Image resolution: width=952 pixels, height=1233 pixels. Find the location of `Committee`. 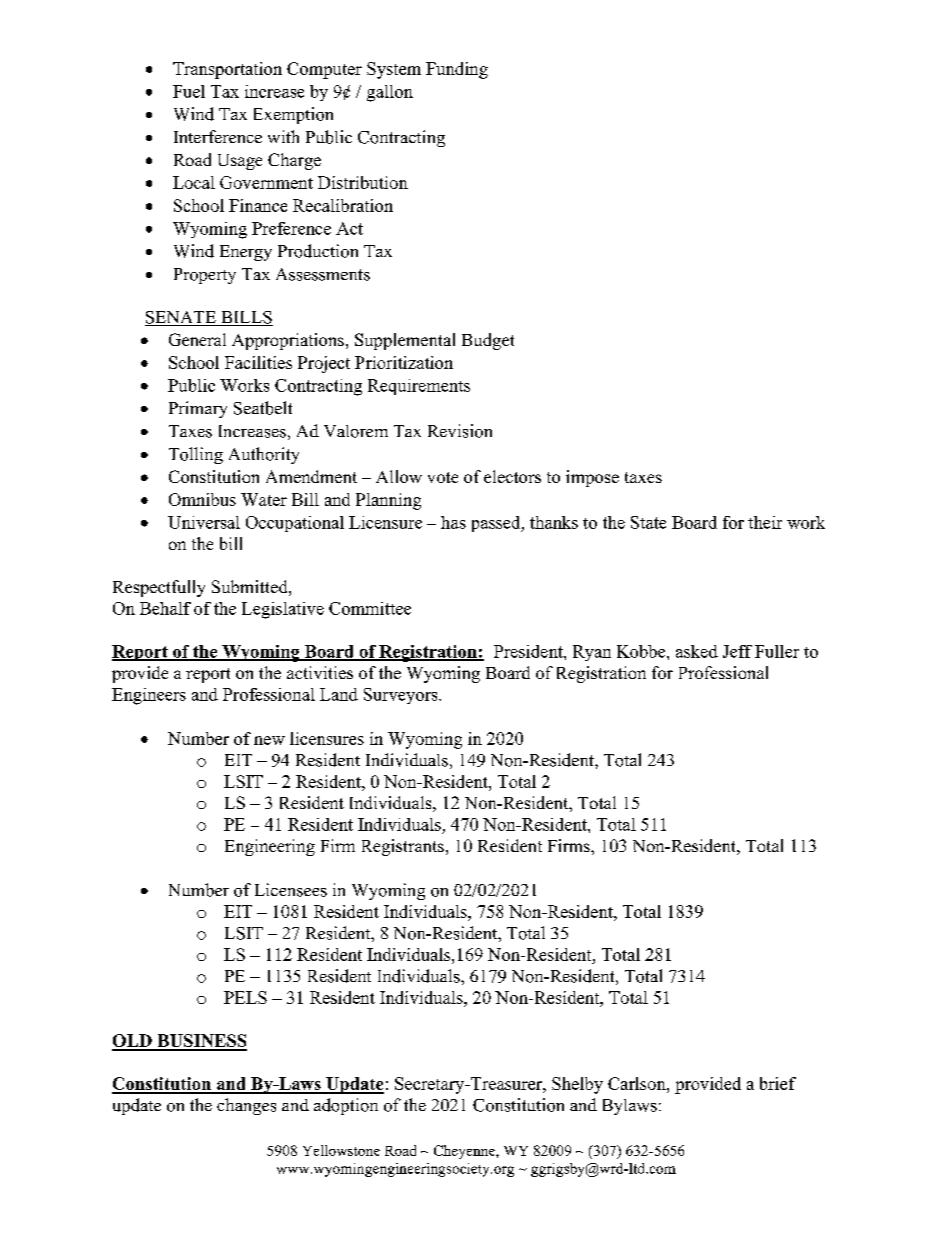

Committee is located at coordinates (370, 608).
